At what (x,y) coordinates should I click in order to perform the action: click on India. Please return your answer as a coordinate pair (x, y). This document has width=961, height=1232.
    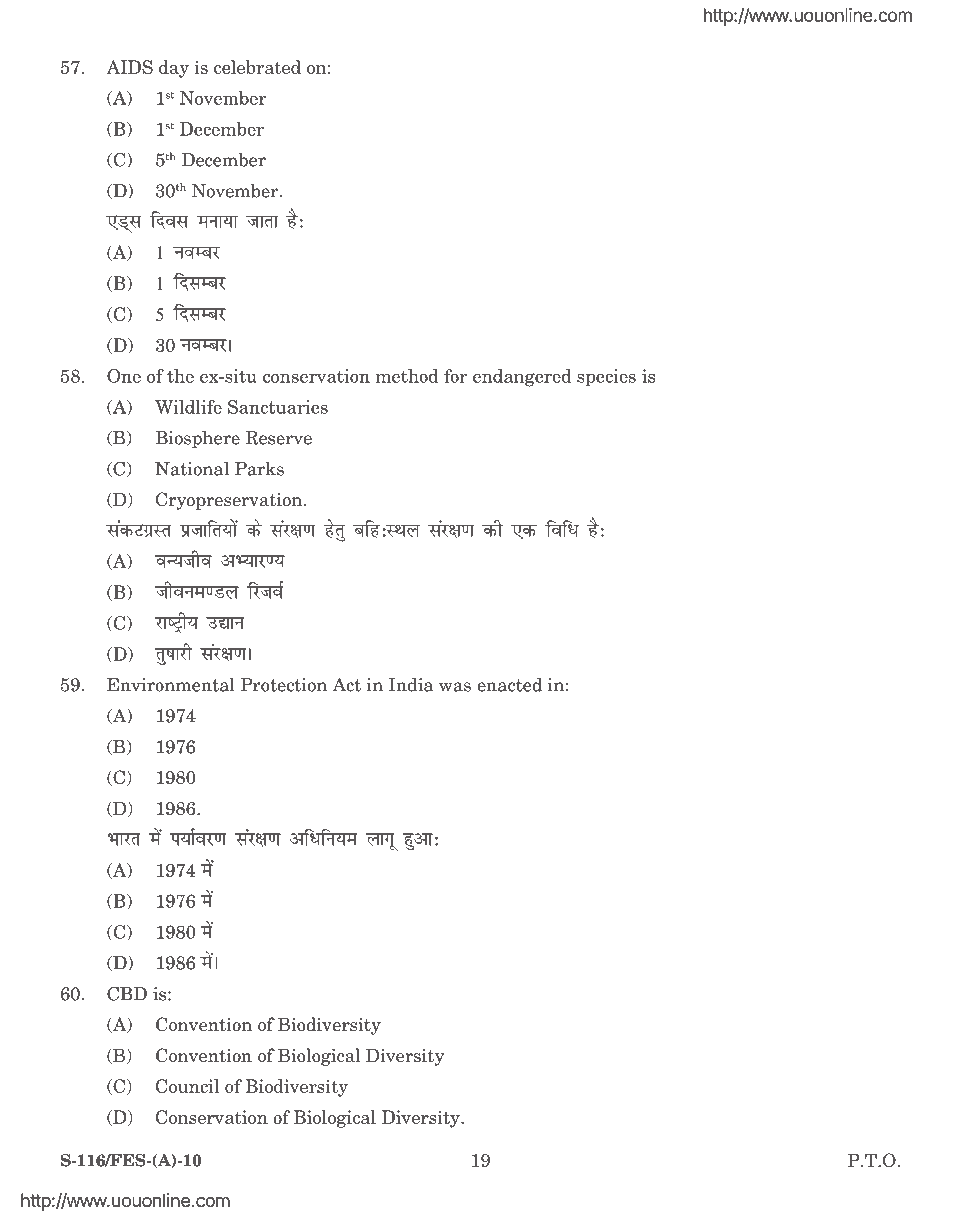
    Looking at the image, I should click on (411, 685).
